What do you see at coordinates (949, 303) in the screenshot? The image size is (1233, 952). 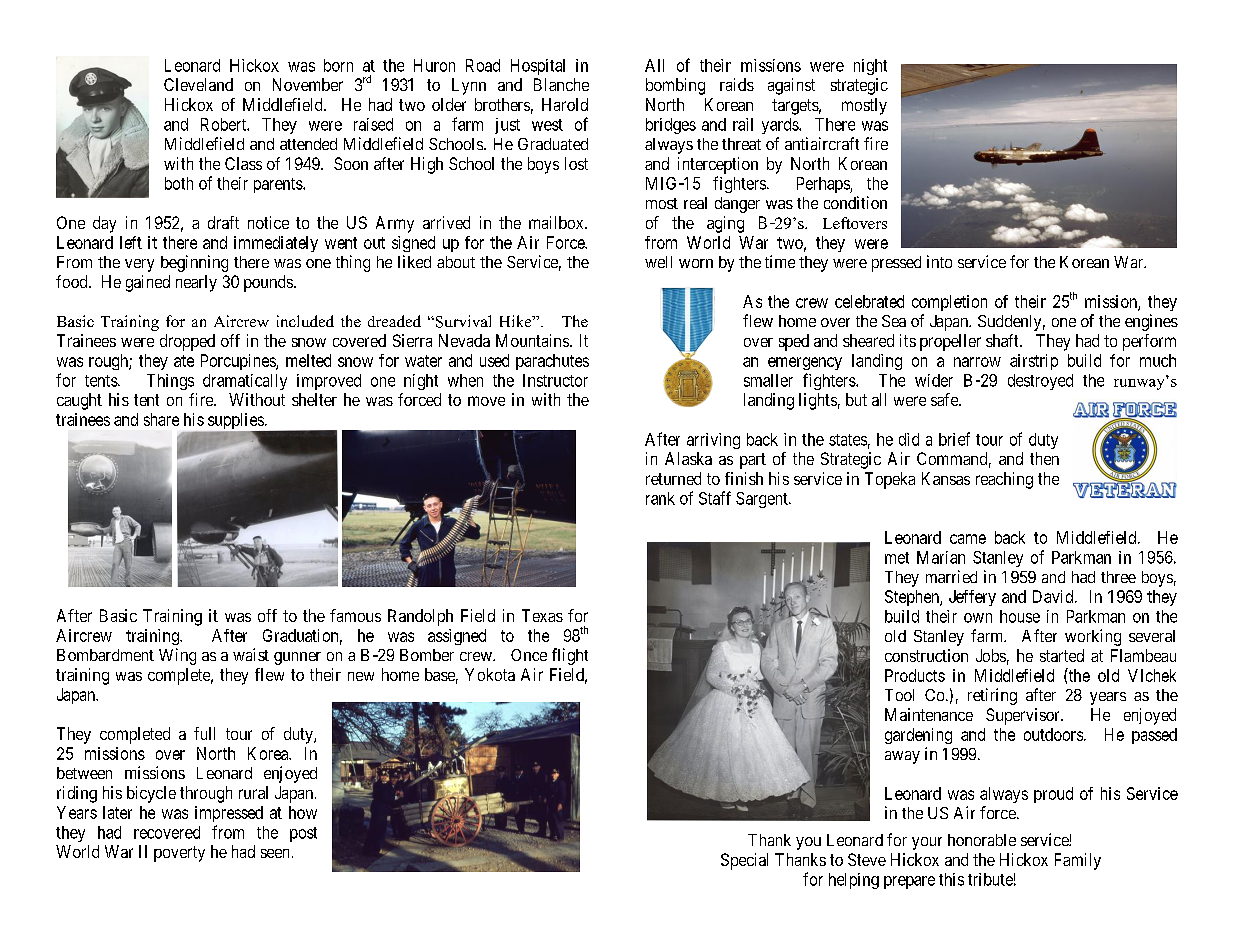 I see `completion` at bounding box center [949, 303].
